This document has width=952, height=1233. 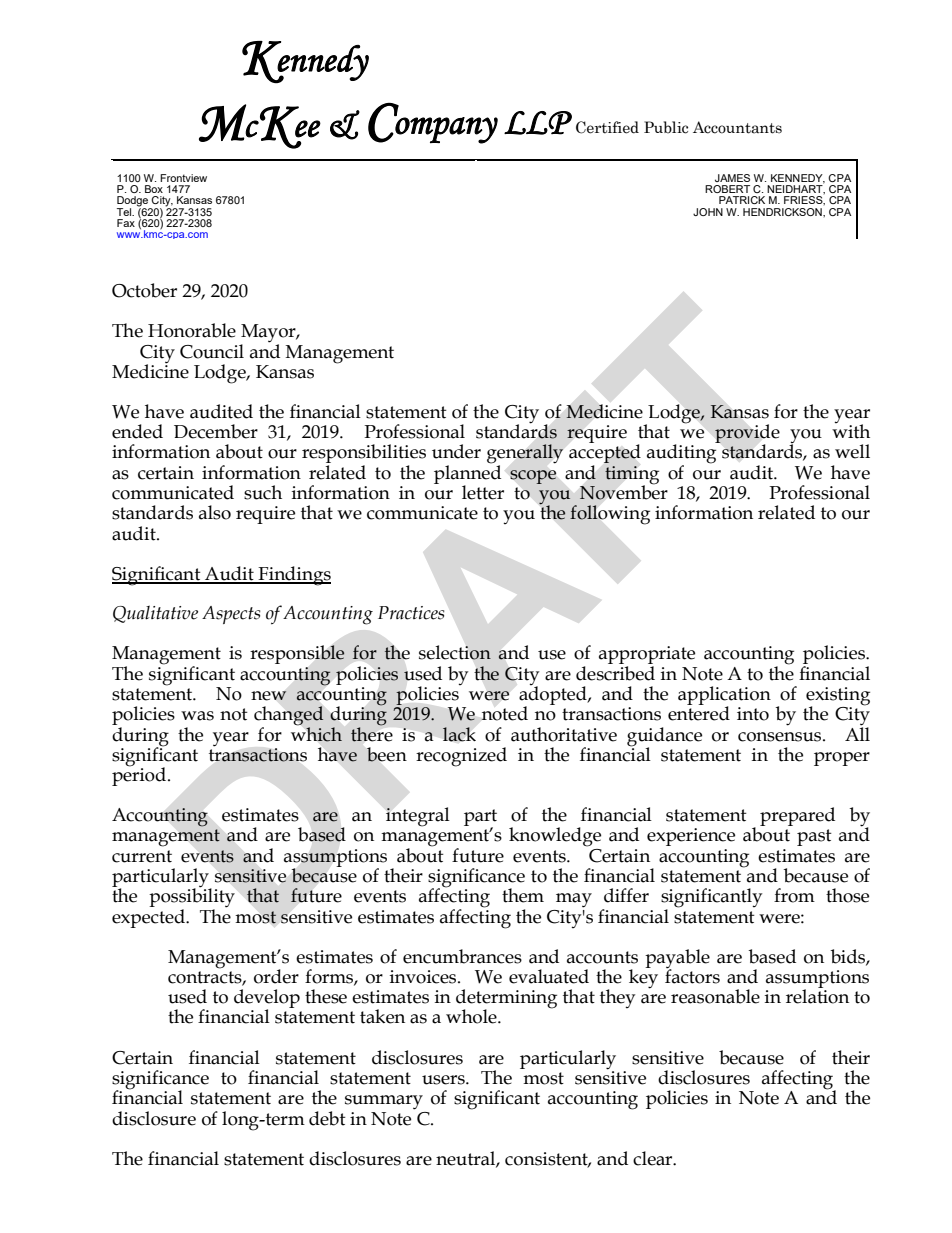 What do you see at coordinates (444, 1080) in the document?
I see `users` at bounding box center [444, 1080].
